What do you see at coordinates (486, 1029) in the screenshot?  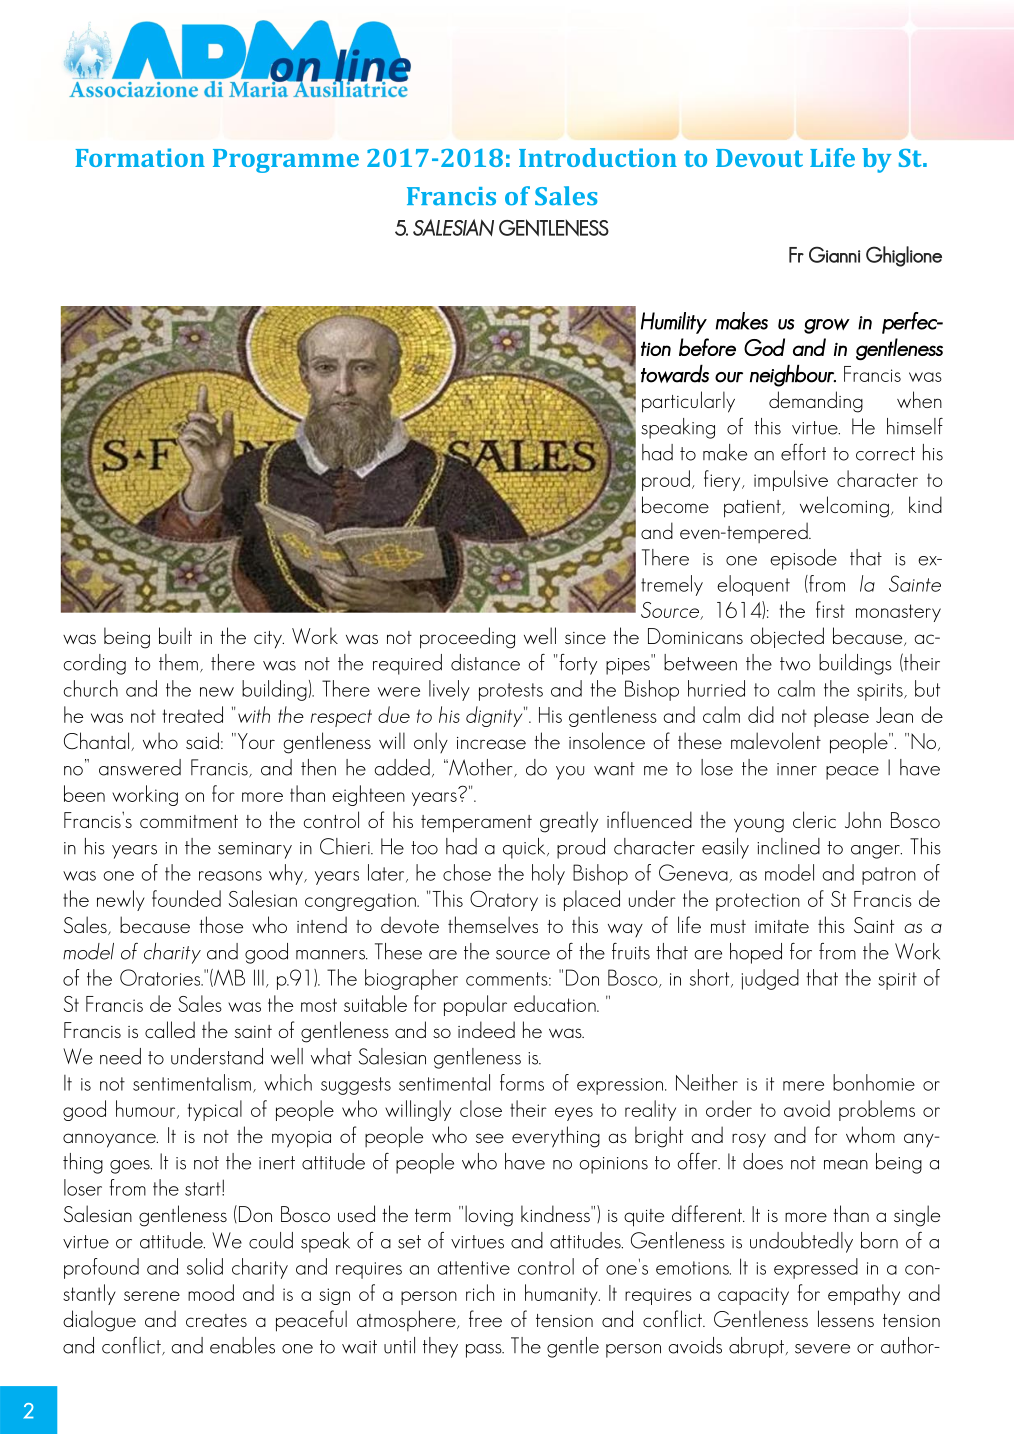 I see `indeed` at bounding box center [486, 1029].
